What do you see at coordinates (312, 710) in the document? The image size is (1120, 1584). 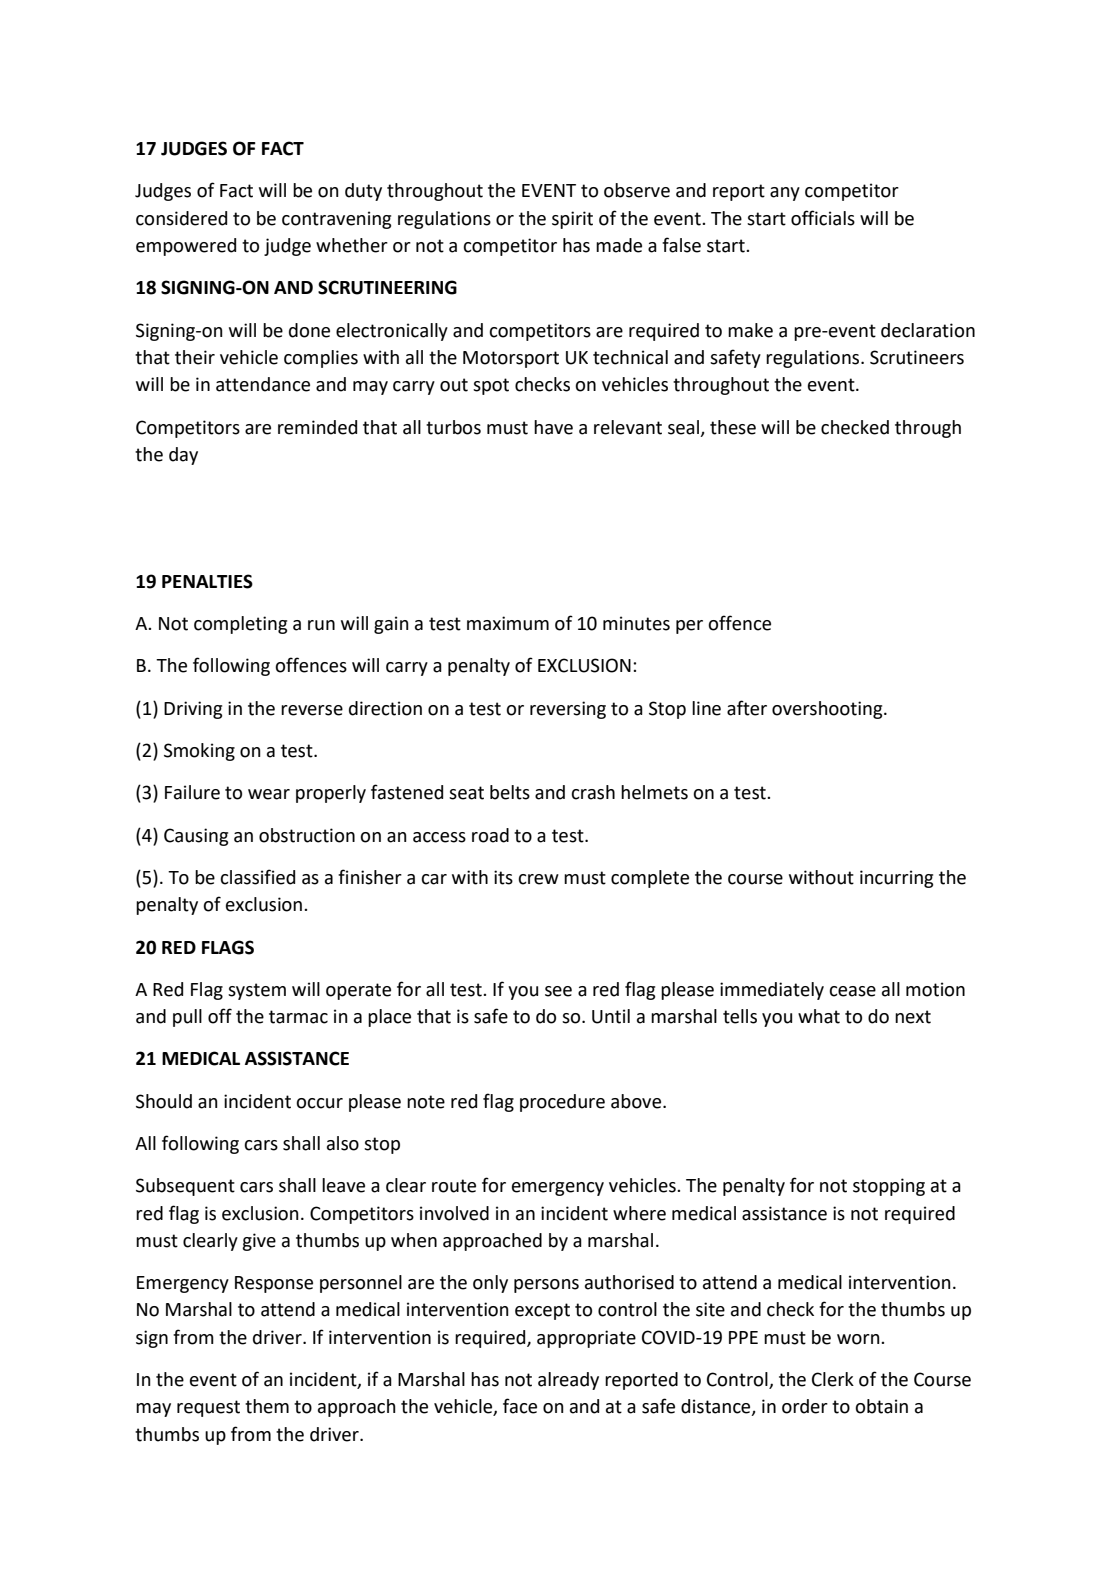 I see `reverse` at bounding box center [312, 710].
